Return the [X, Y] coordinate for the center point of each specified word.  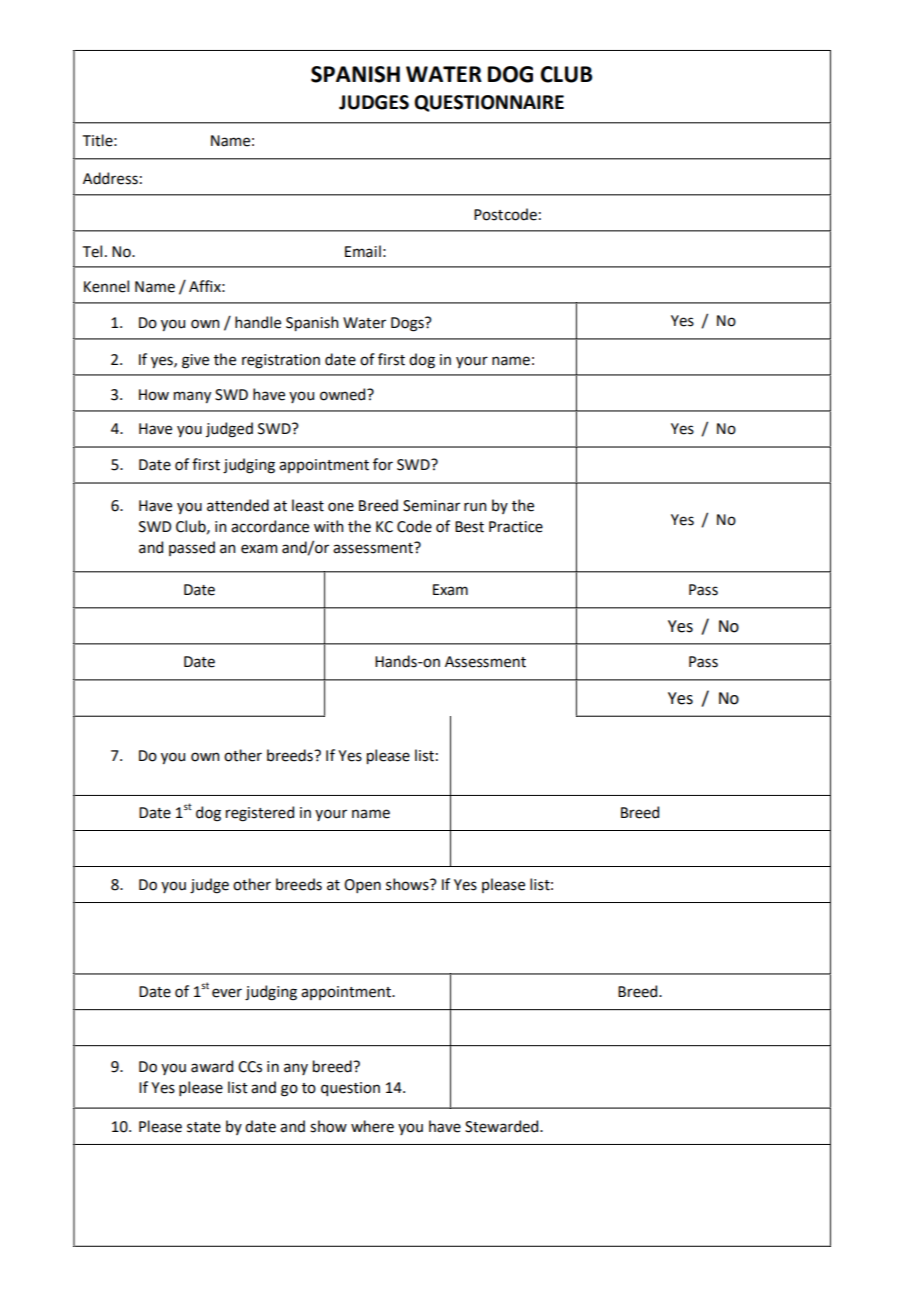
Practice [516, 527]
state [204, 1127]
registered [260, 814]
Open [362, 886]
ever [227, 993]
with [328, 526]
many [192, 397]
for [383, 464]
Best [469, 527]
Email [363, 251]
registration [281, 361]
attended [238, 505]
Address [110, 178]
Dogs [408, 324]
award [212, 1066]
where [372, 1126]
